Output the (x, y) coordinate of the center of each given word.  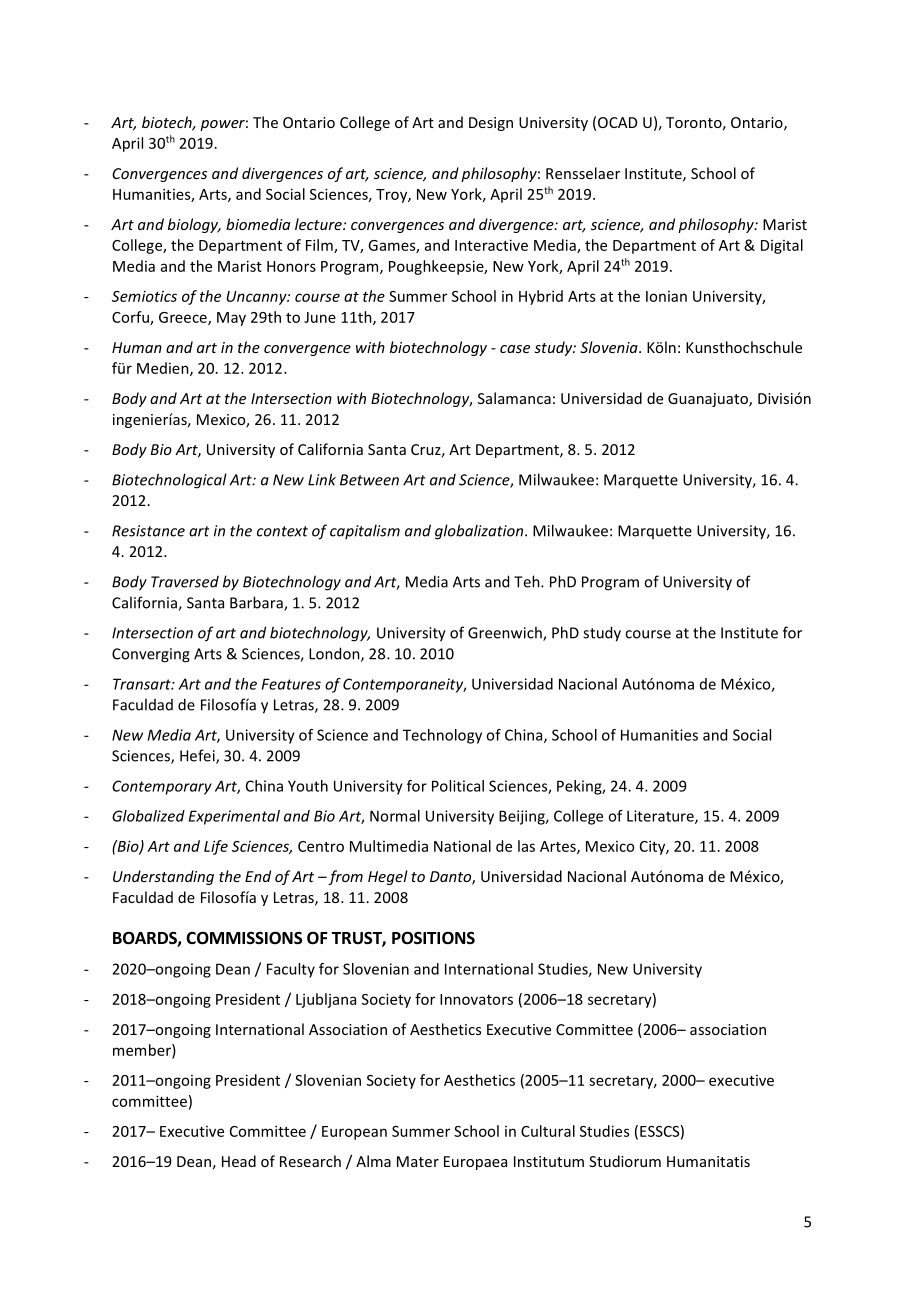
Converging (151, 655)
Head (239, 1161)
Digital (782, 246)
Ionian (666, 296)
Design (491, 124)
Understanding (163, 877)
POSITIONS (433, 938)
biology (194, 225)
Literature (661, 817)
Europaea (475, 1163)
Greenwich (506, 633)
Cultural (548, 1131)
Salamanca (514, 398)
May (231, 319)
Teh (528, 581)
